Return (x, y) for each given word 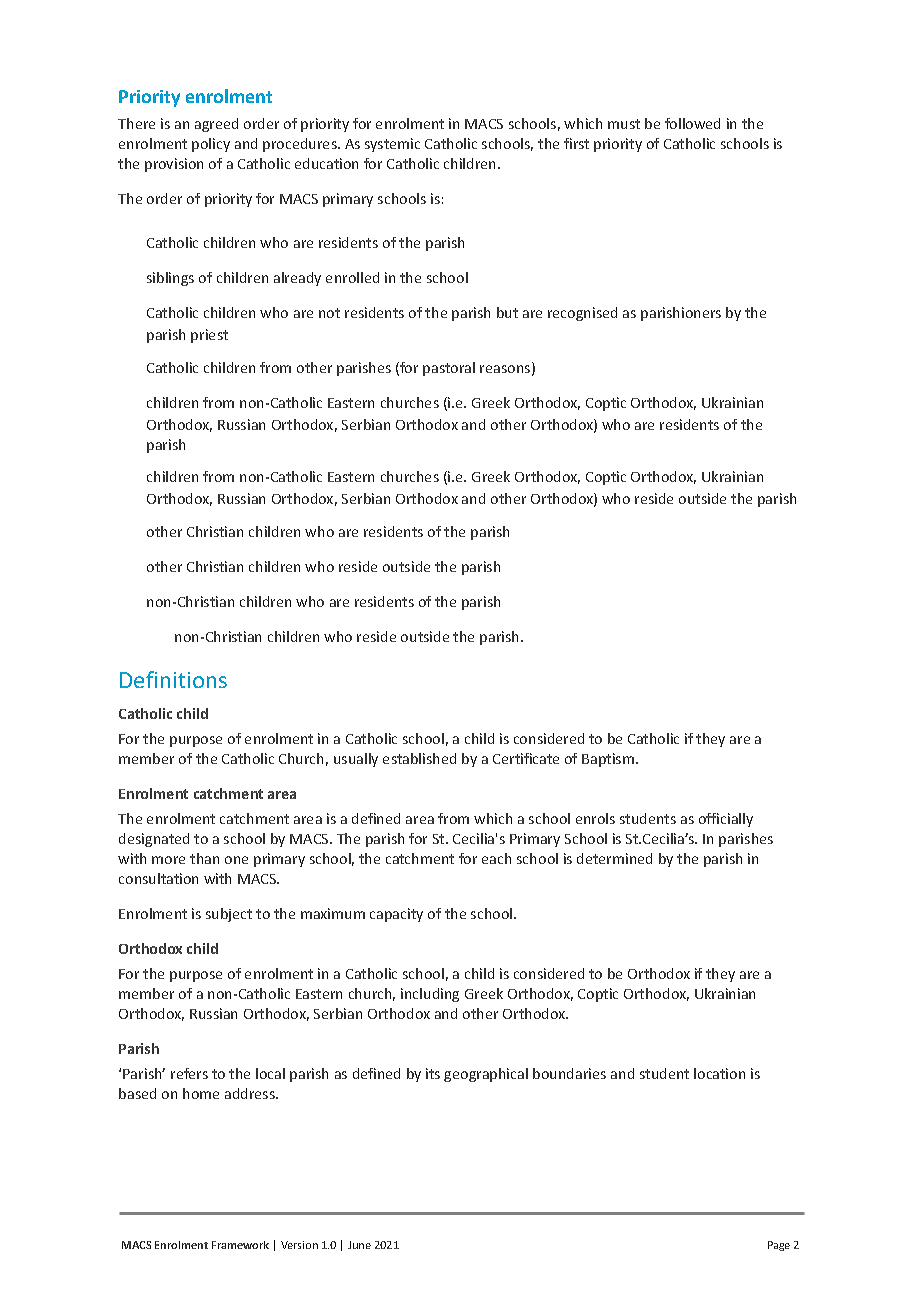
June (359, 1245)
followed (692, 123)
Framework (240, 1245)
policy (211, 145)
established (419, 758)
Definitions (173, 679)
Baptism (609, 760)
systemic (392, 145)
